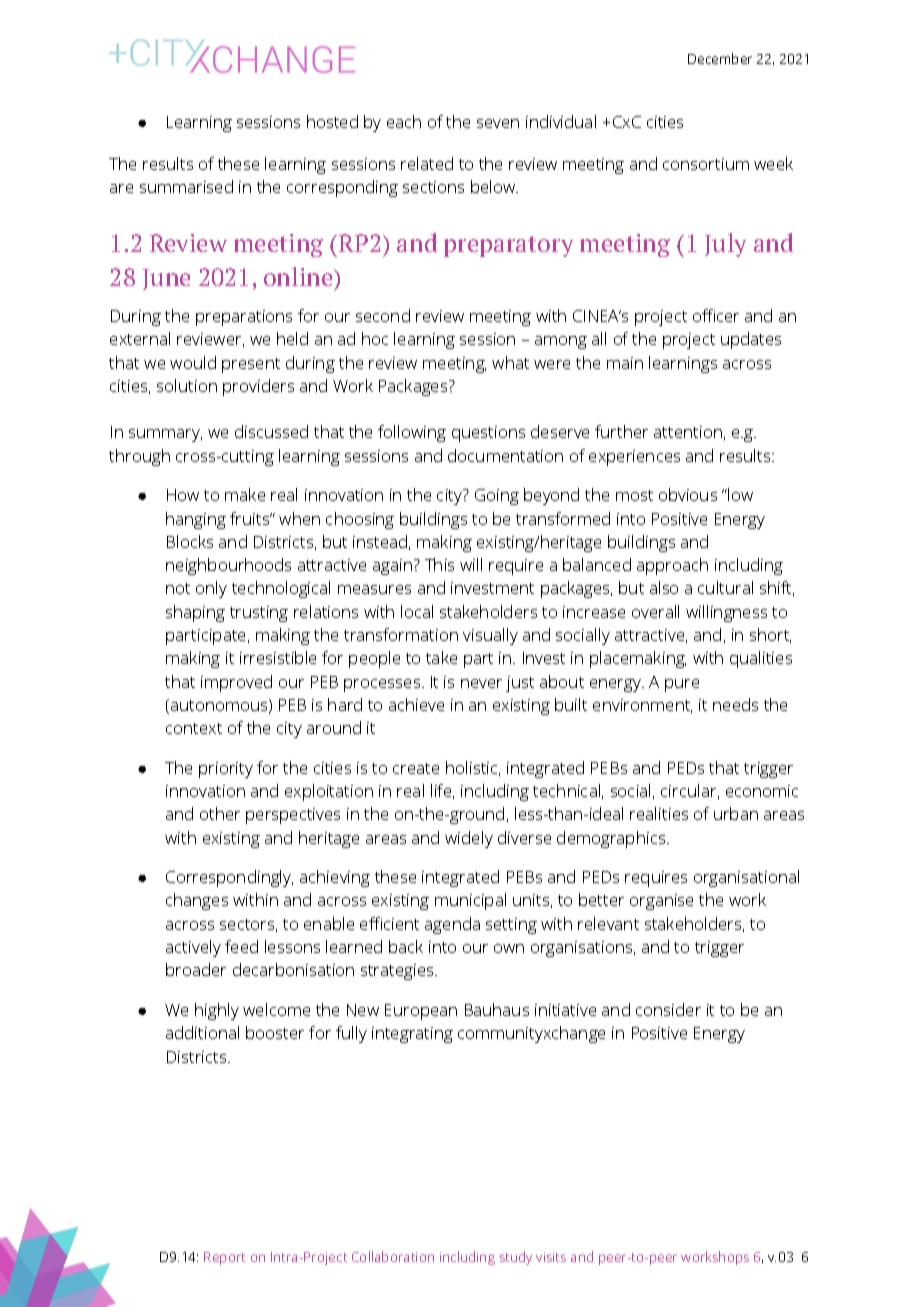 Image resolution: width=924 pixels, height=1307 pixels. Describe the element at coordinates (473, 768) in the screenshot. I see `holistic` at that location.
